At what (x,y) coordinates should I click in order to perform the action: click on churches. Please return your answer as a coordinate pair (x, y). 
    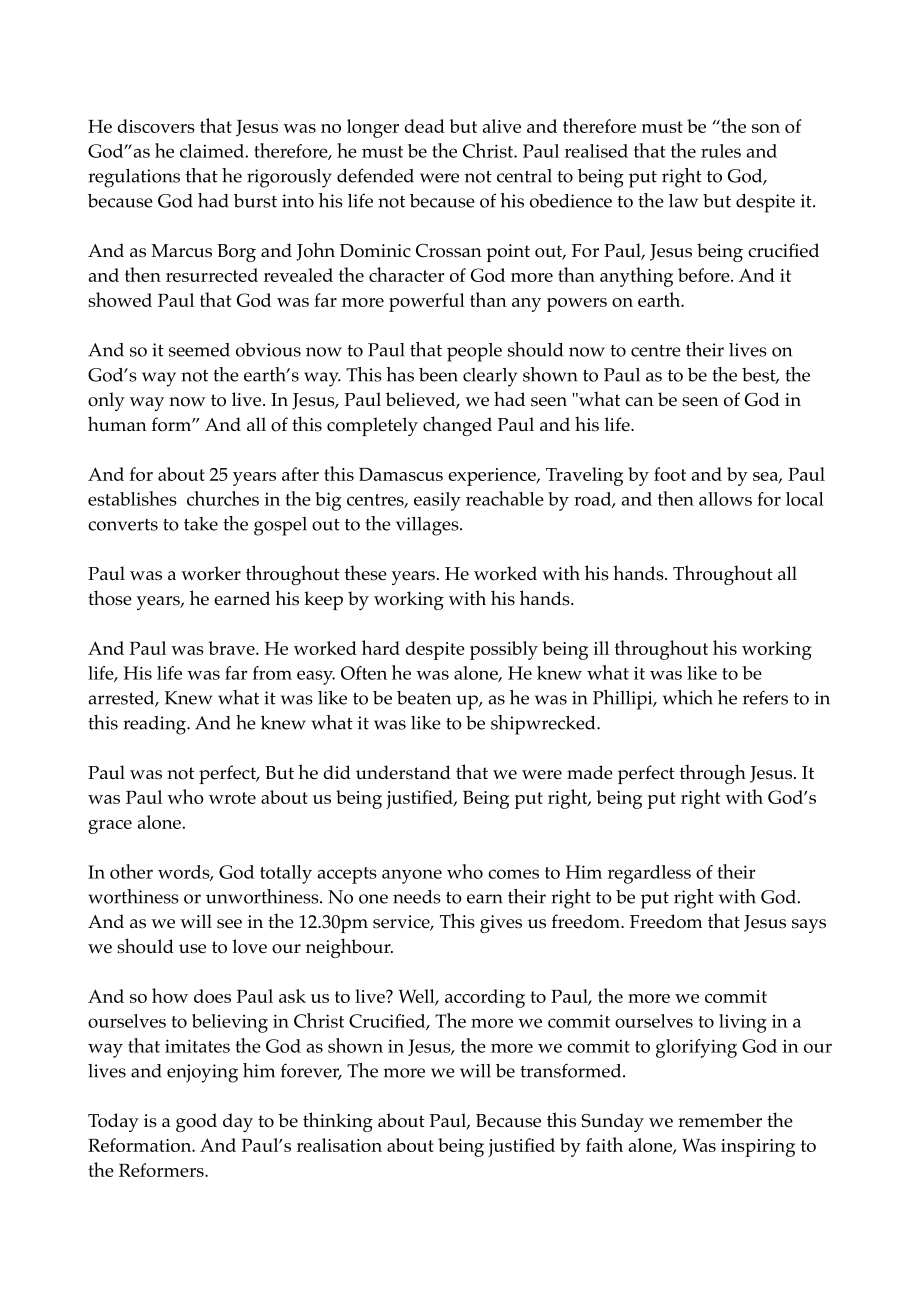
    Looking at the image, I should click on (223, 498).
